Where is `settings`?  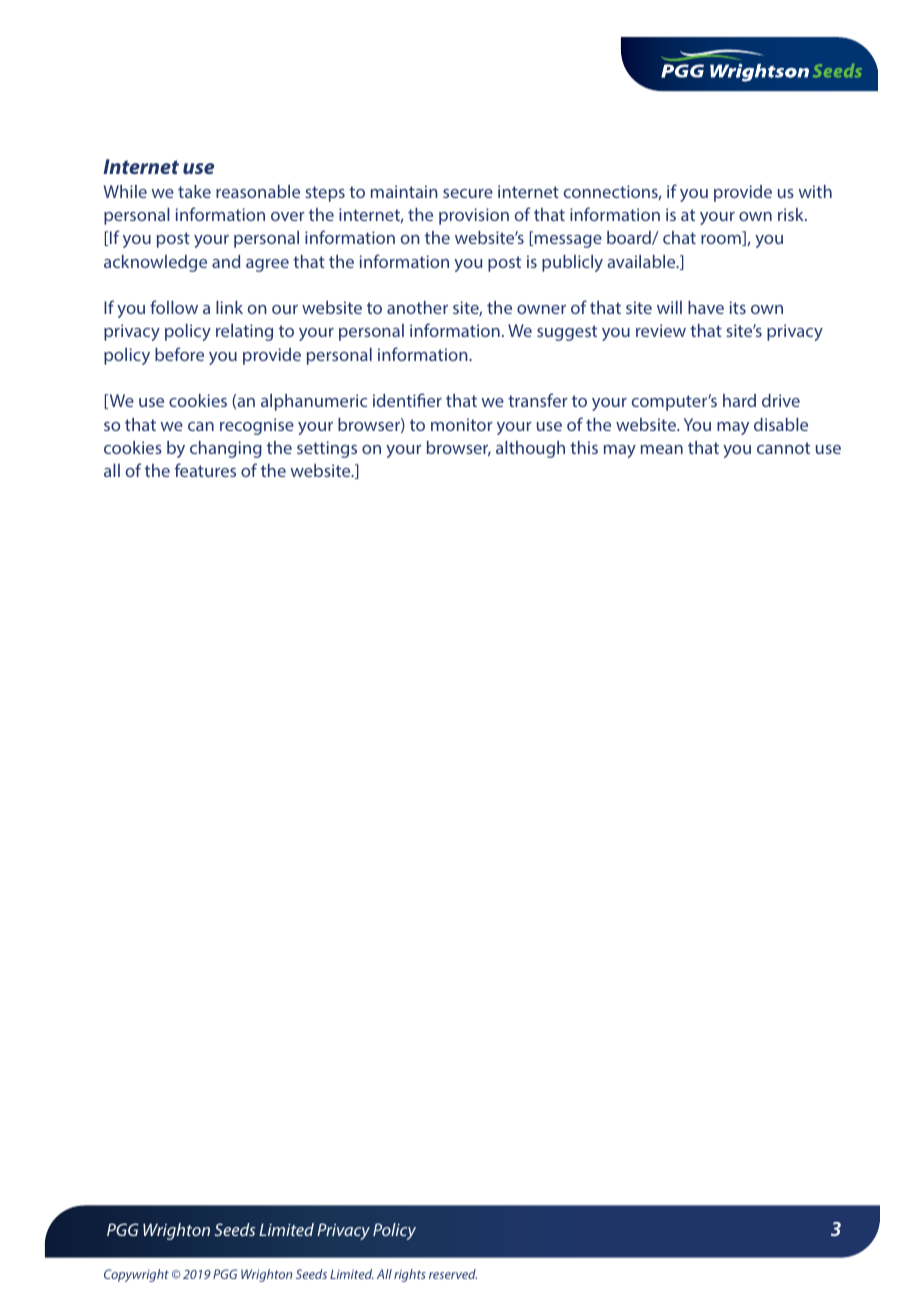 settings is located at coordinates (327, 449).
